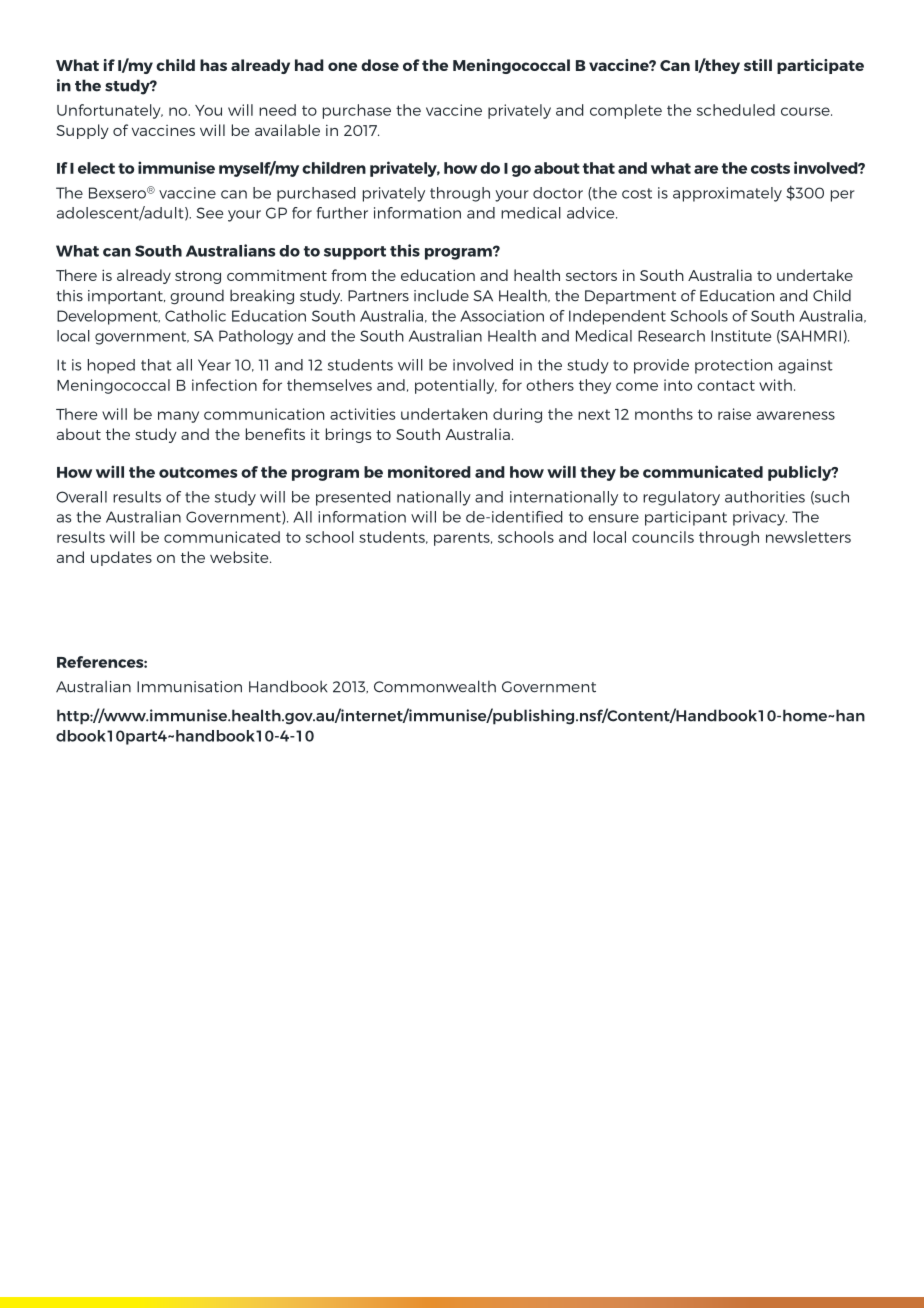 Image resolution: width=924 pixels, height=1308 pixels. I want to click on Year, so click(214, 365).
